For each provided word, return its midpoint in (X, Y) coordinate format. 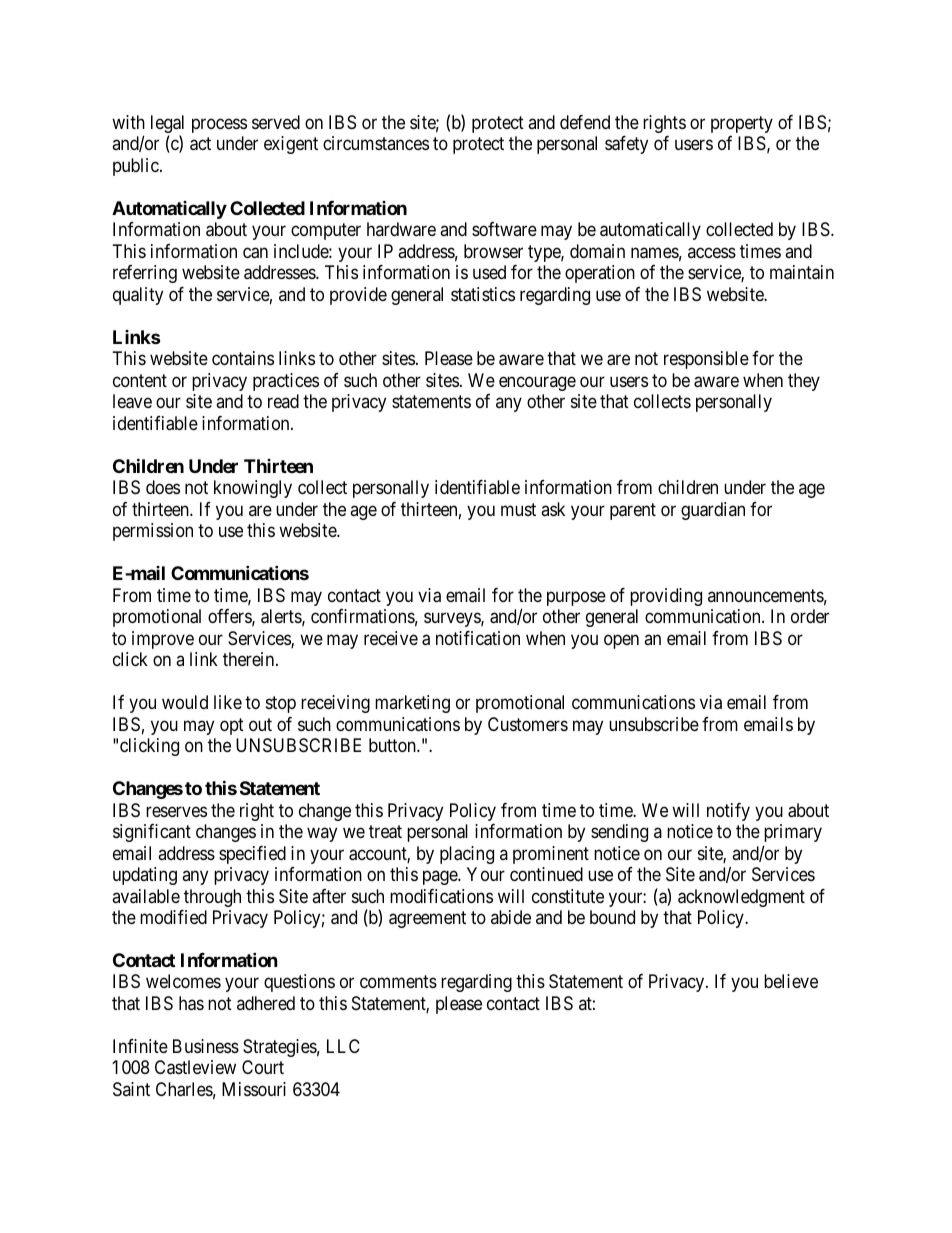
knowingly (253, 489)
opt (232, 726)
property (742, 124)
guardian (713, 511)
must (518, 509)
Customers (528, 724)
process (219, 125)
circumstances (376, 143)
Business (206, 1046)
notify (728, 812)
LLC (343, 1046)
